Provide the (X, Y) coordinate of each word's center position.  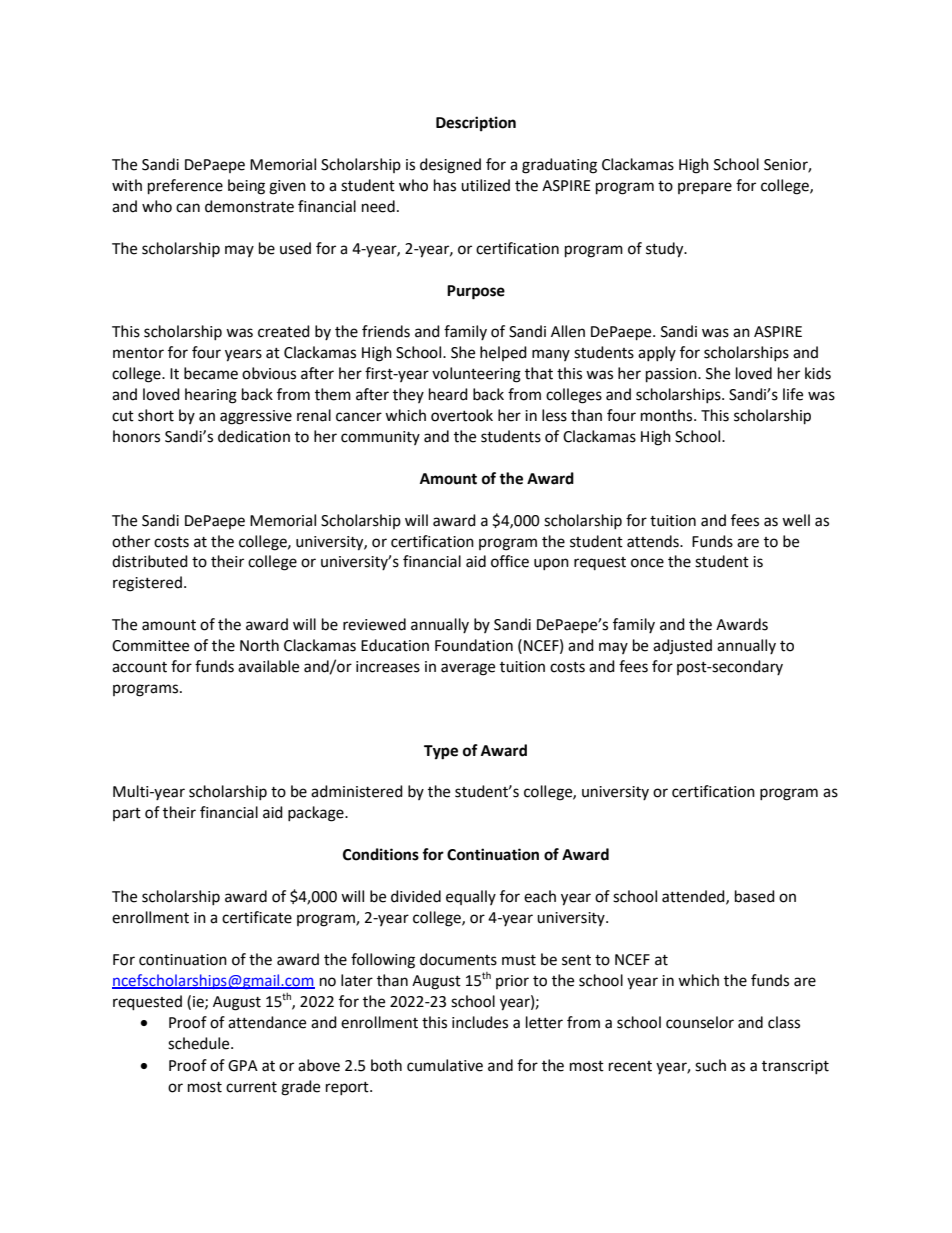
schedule (200, 1043)
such (710, 1065)
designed (450, 166)
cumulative (445, 1065)
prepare (705, 188)
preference (185, 187)
